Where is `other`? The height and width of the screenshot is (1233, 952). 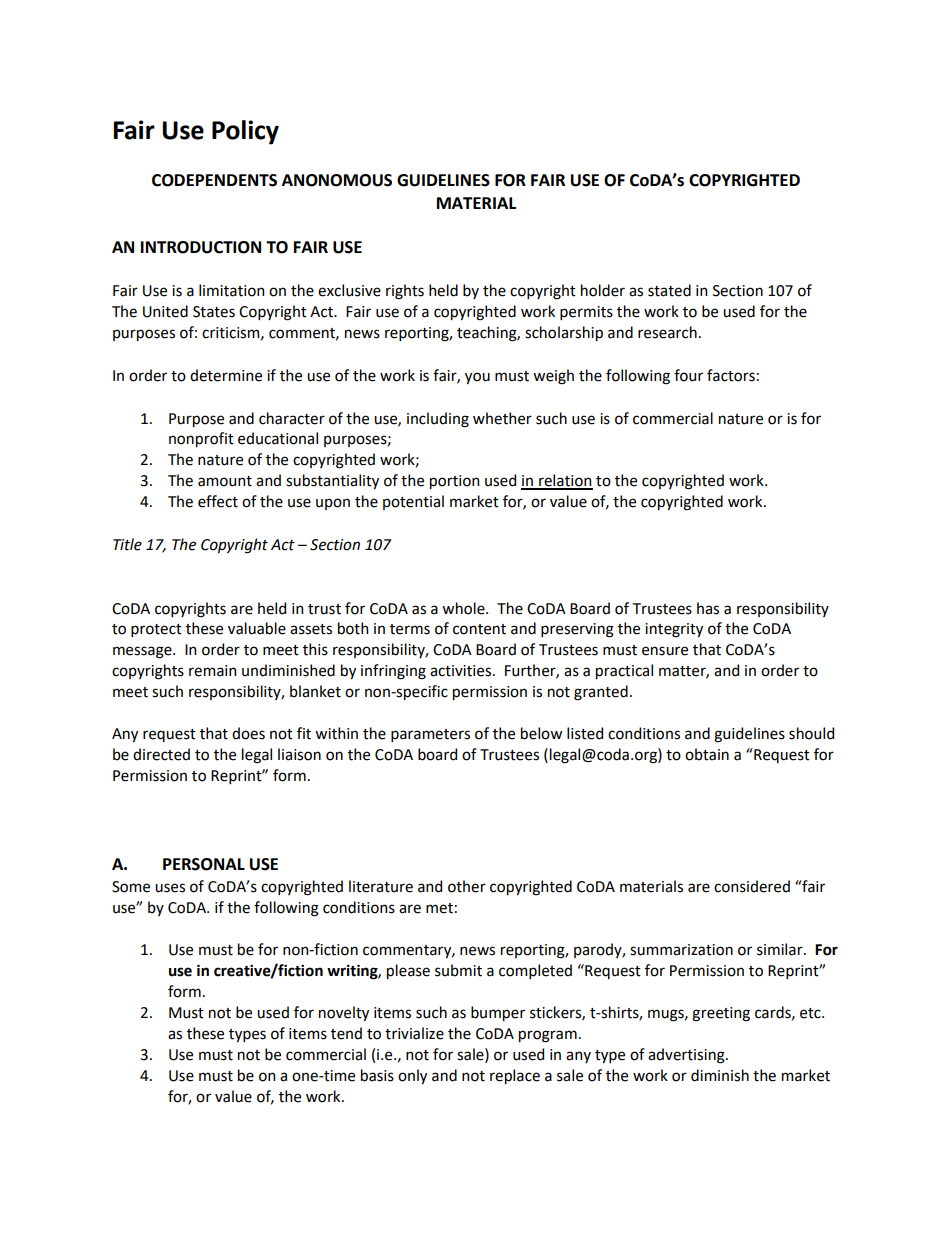
other is located at coordinates (467, 886).
